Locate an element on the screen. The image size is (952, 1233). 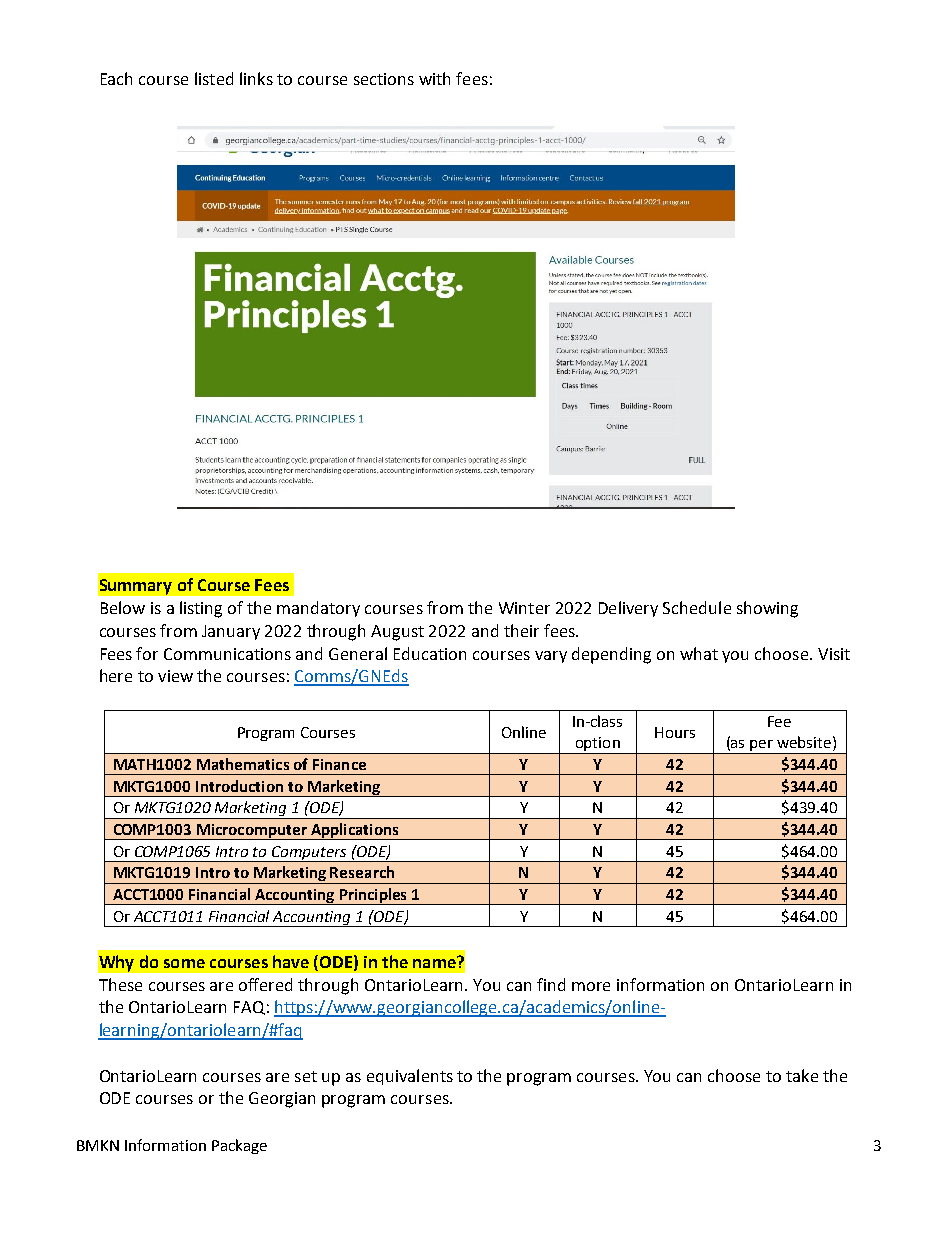
listing is located at coordinates (201, 609).
